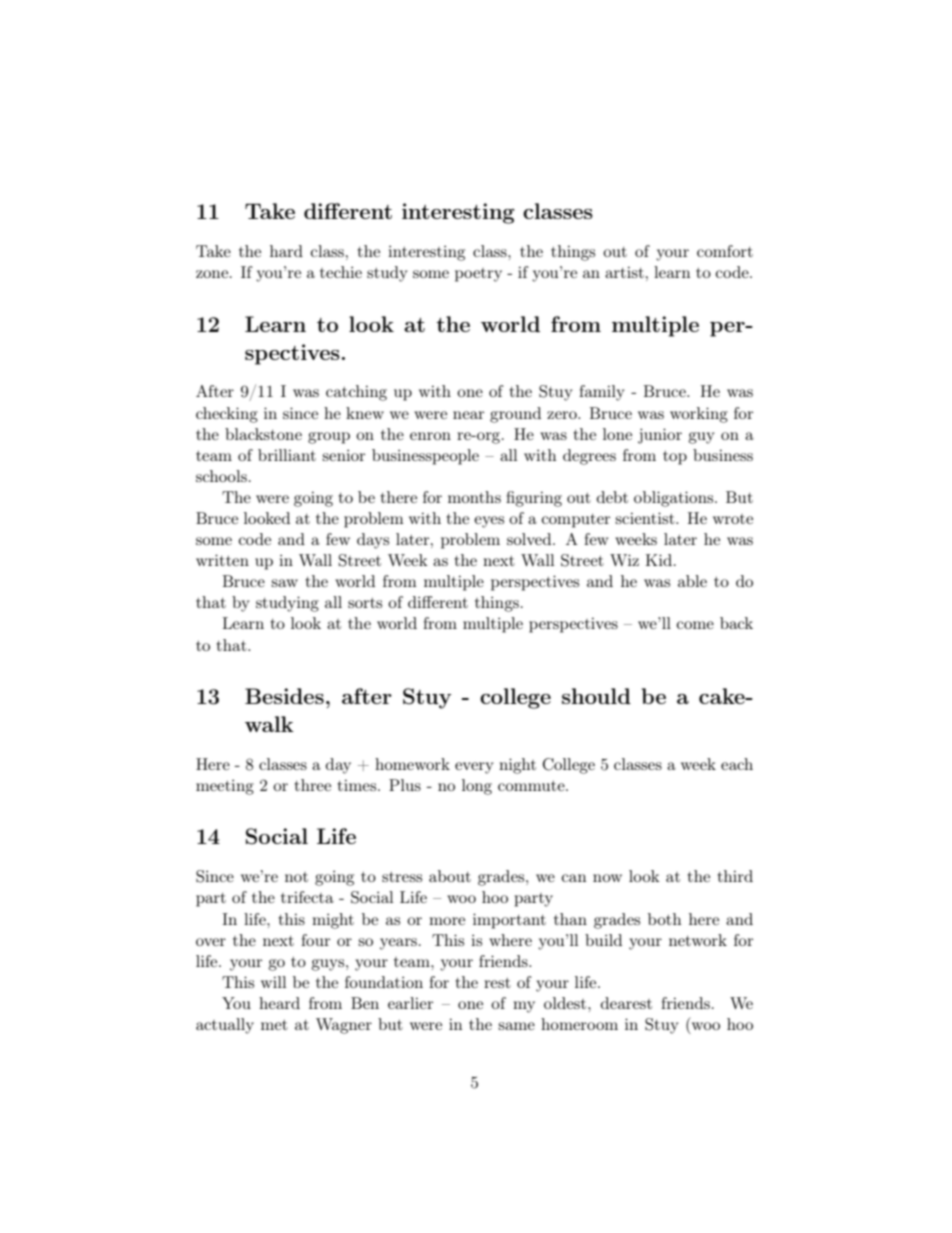  What do you see at coordinates (284, 583) in the document?
I see `saw` at bounding box center [284, 583].
